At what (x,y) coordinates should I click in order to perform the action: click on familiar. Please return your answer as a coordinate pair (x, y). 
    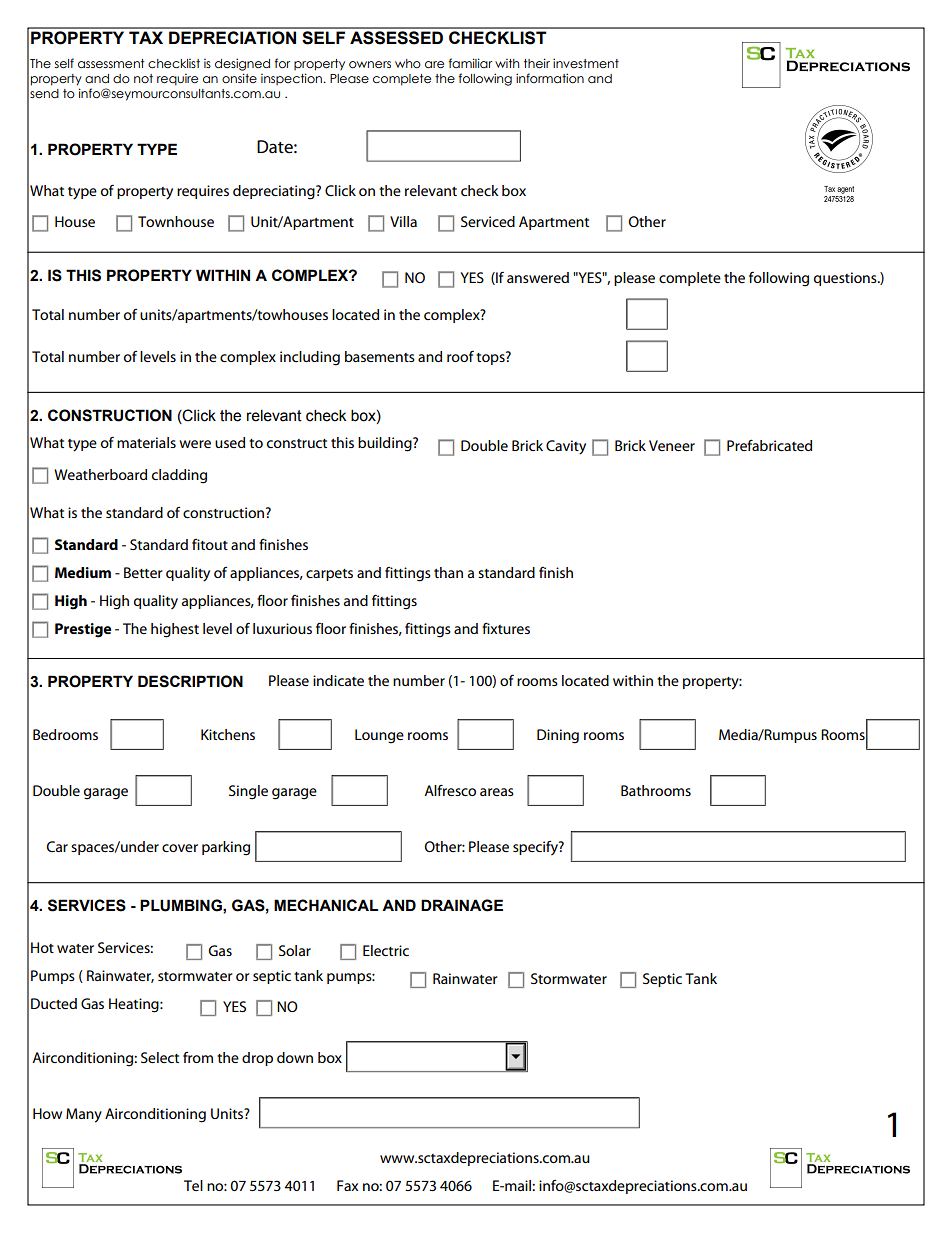
    Looking at the image, I should click on (470, 63).
